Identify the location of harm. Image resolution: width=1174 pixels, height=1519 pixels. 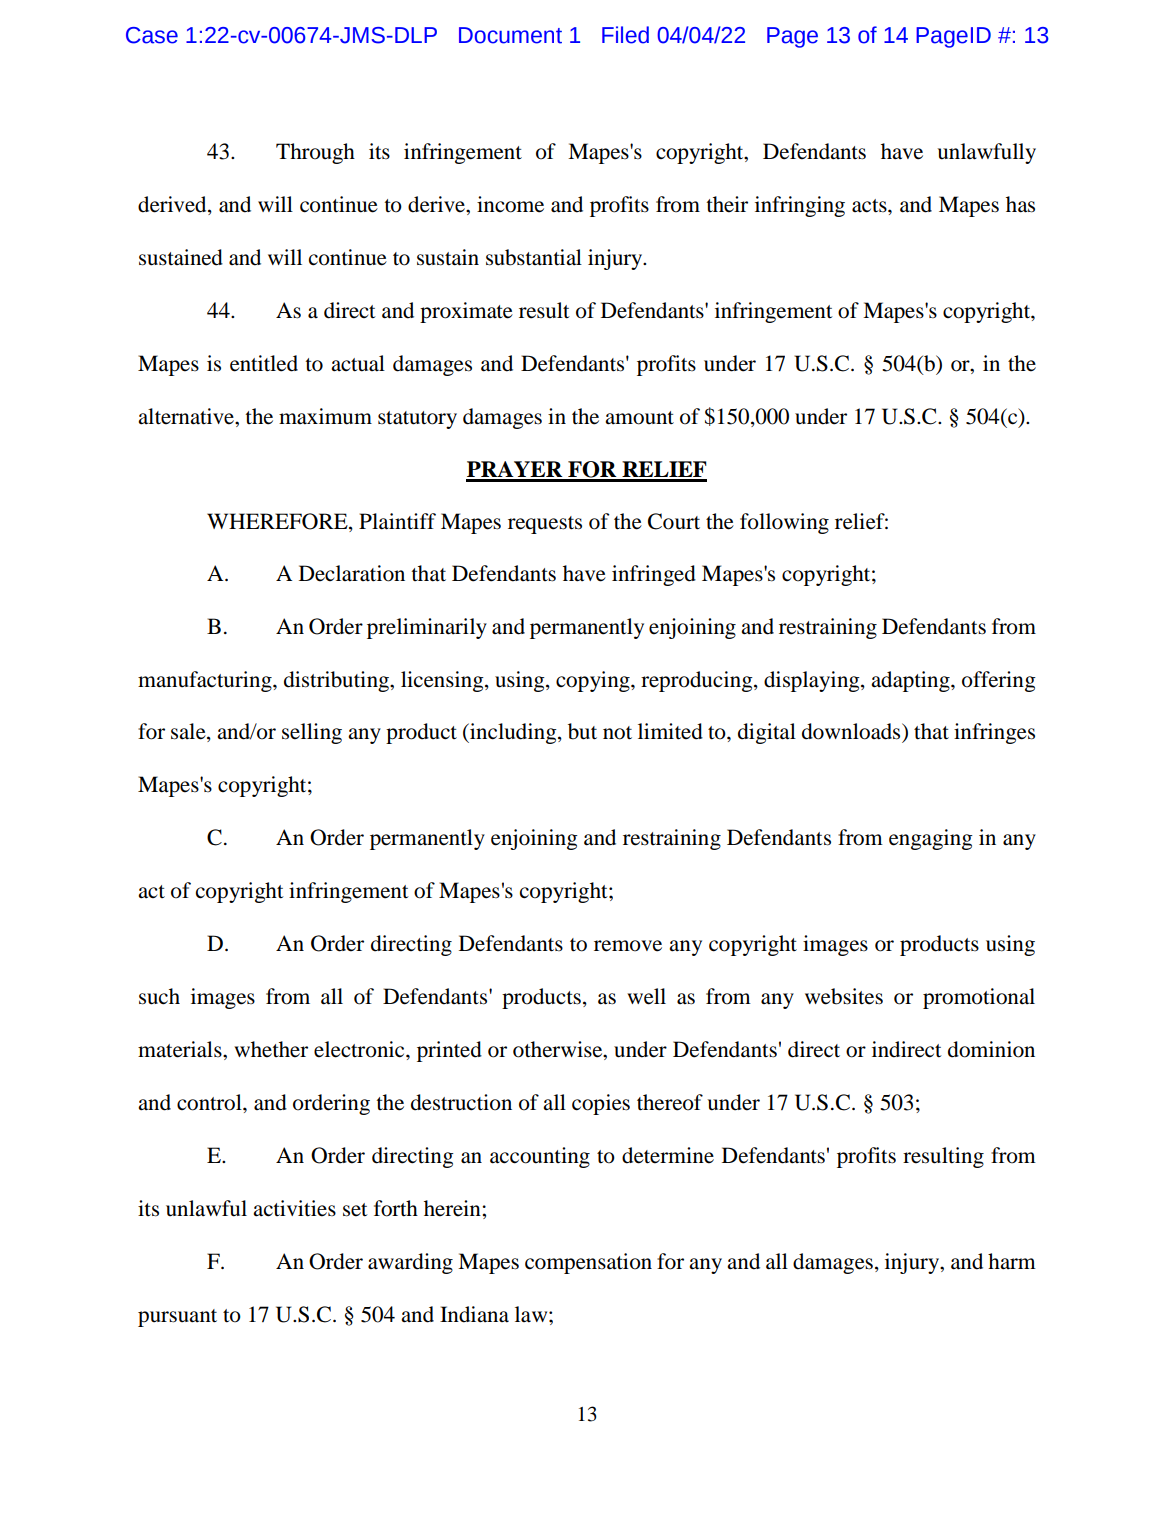
(1012, 1261).
